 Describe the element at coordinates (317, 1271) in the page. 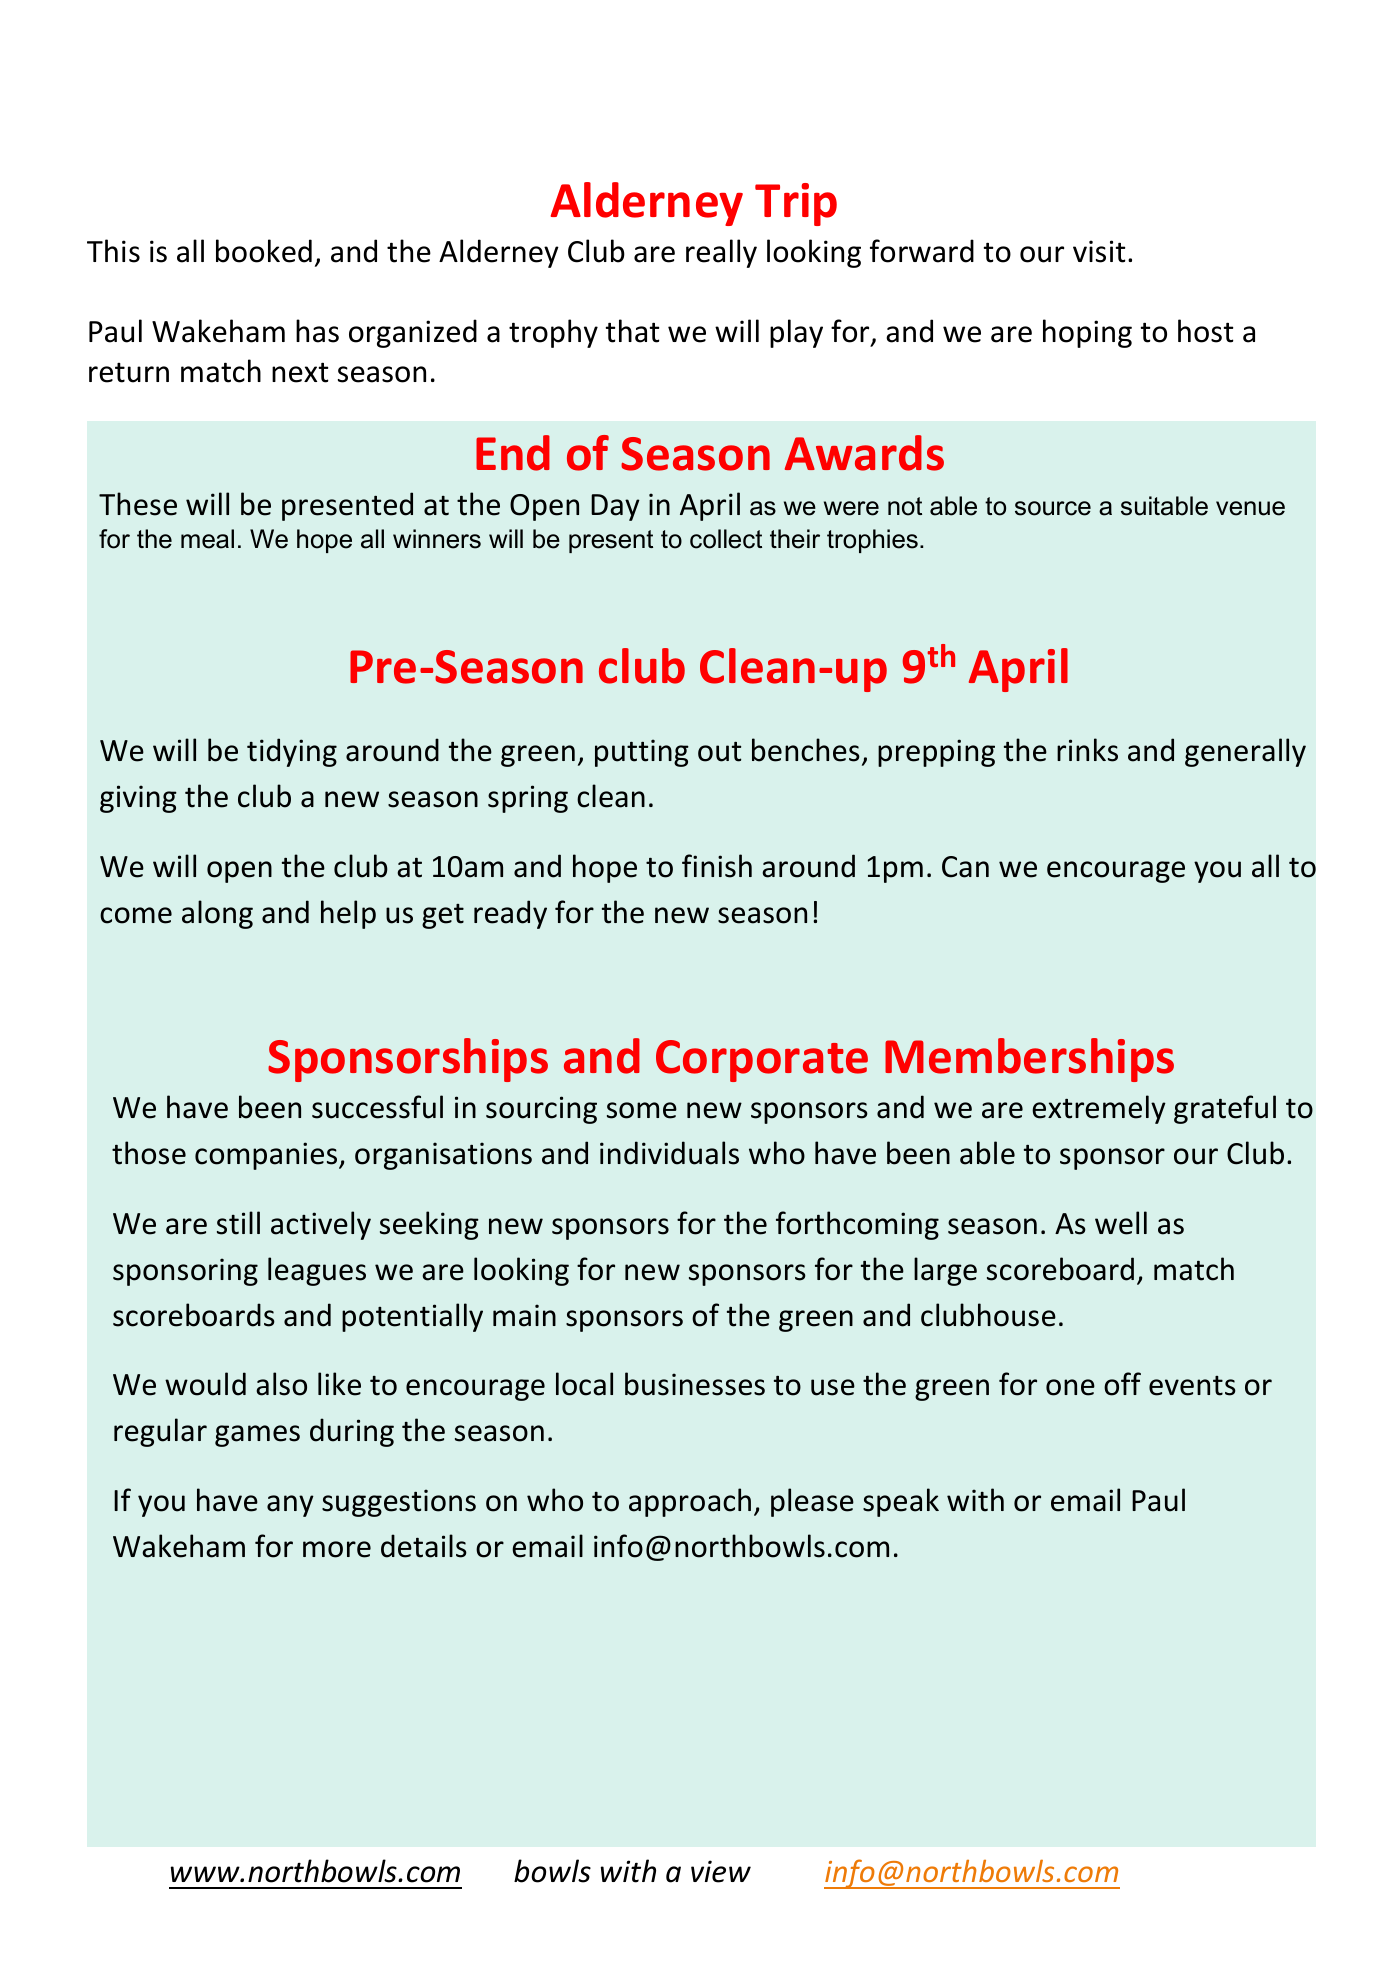

I see `leagues` at that location.
